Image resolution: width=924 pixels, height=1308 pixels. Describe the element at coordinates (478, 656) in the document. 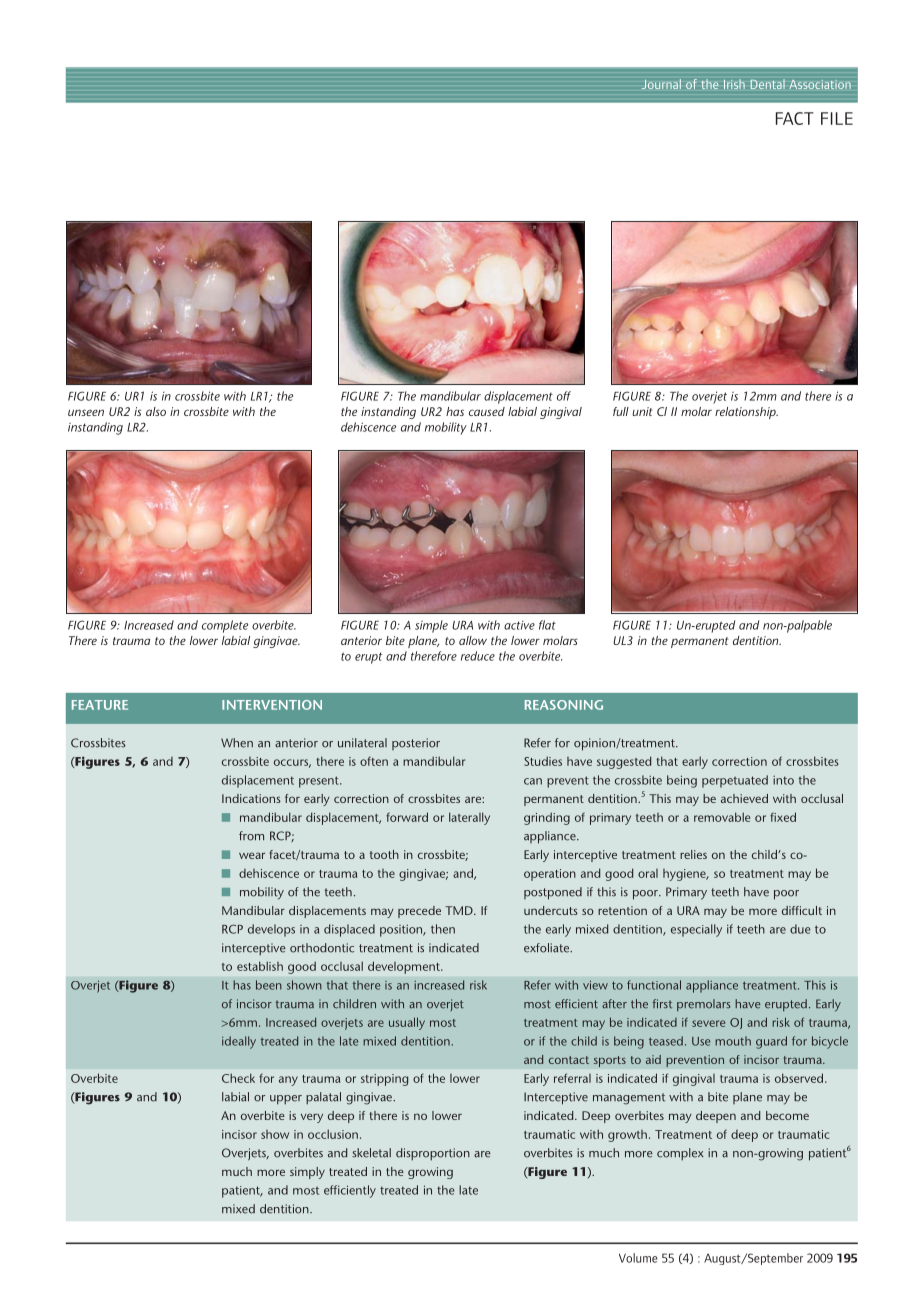

I see `reduce` at that location.
